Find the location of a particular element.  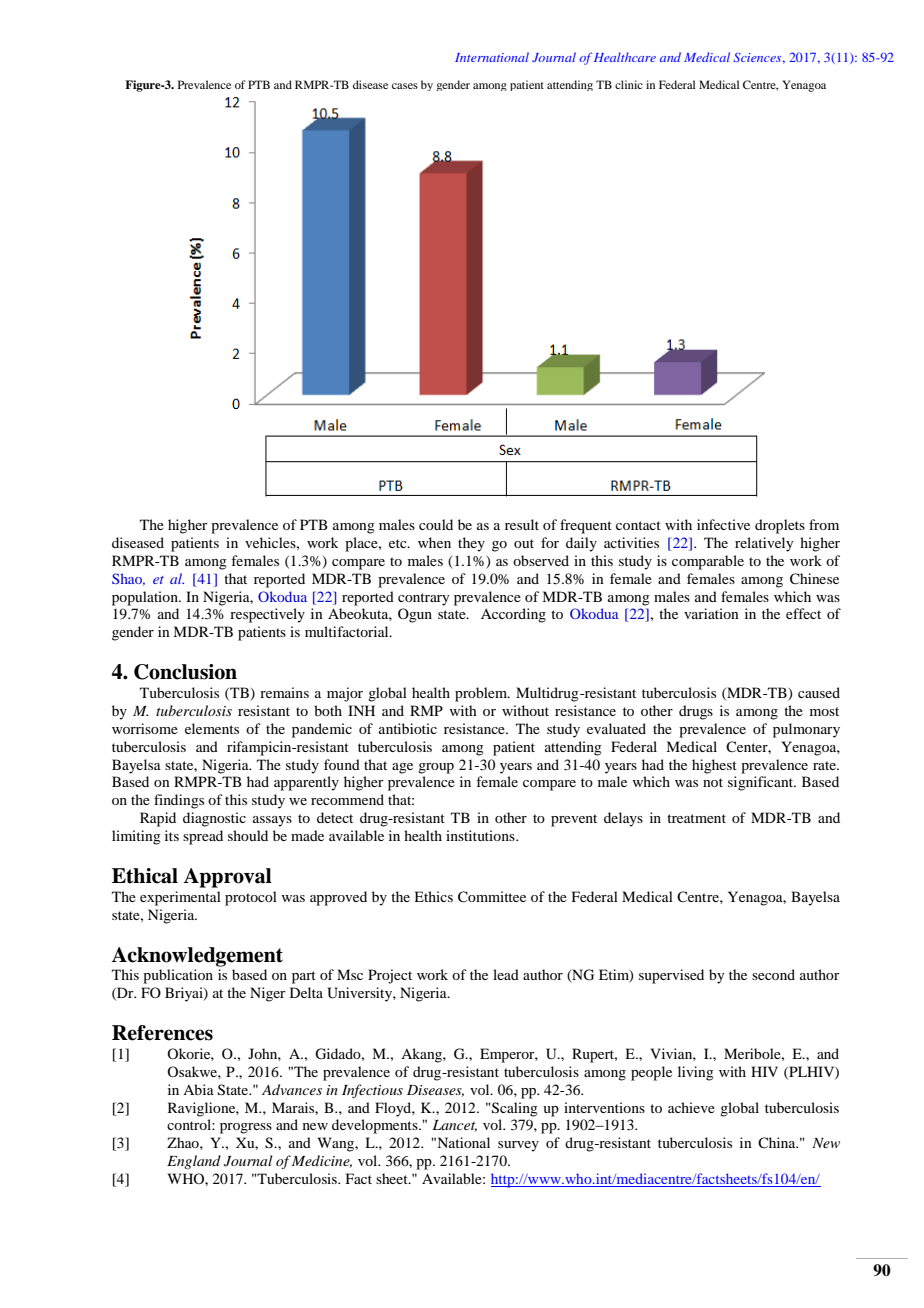

result is located at coordinates (522, 524).
